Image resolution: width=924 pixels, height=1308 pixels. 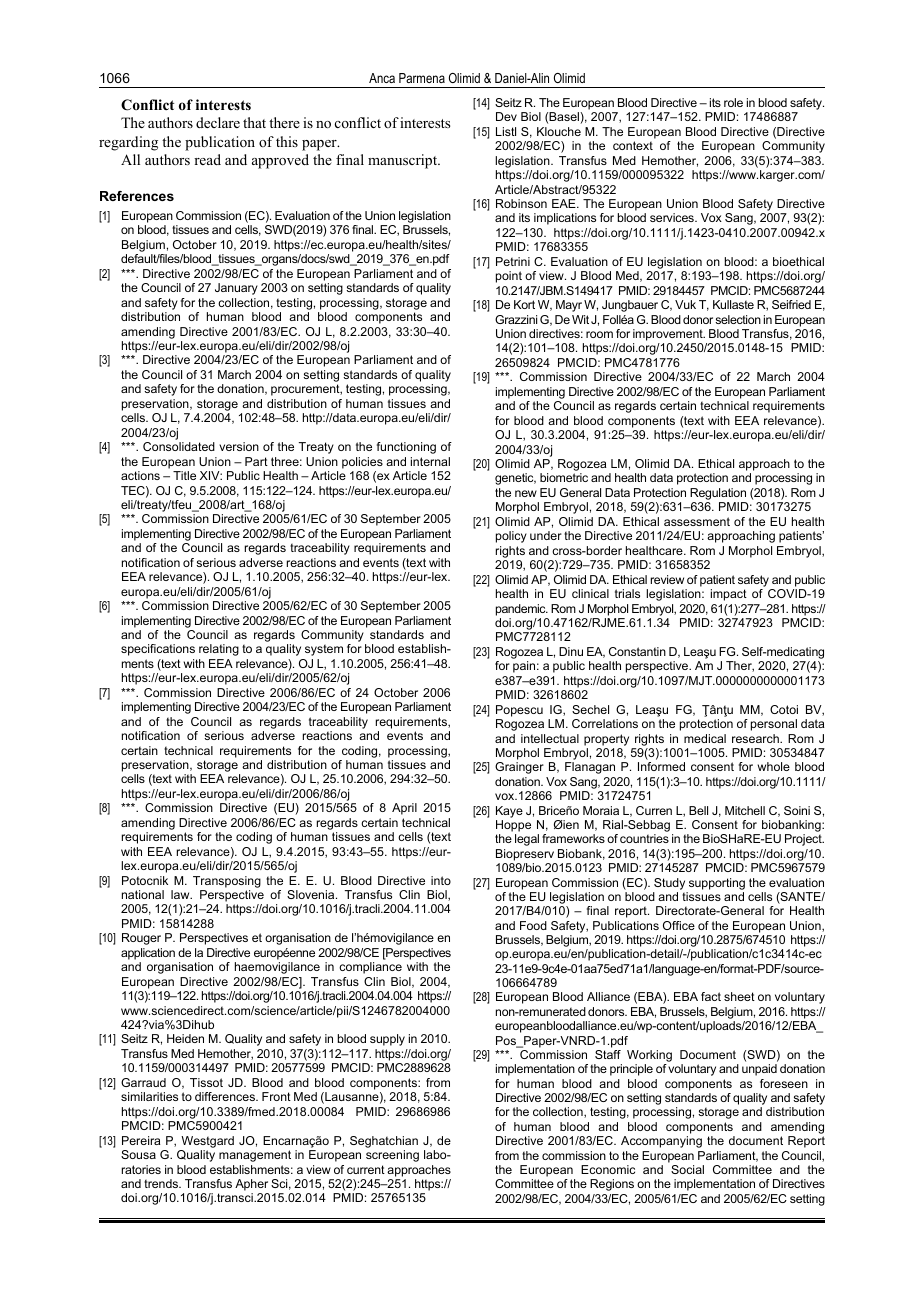 What do you see at coordinates (255, 1156) in the page?
I see `management` at bounding box center [255, 1156].
